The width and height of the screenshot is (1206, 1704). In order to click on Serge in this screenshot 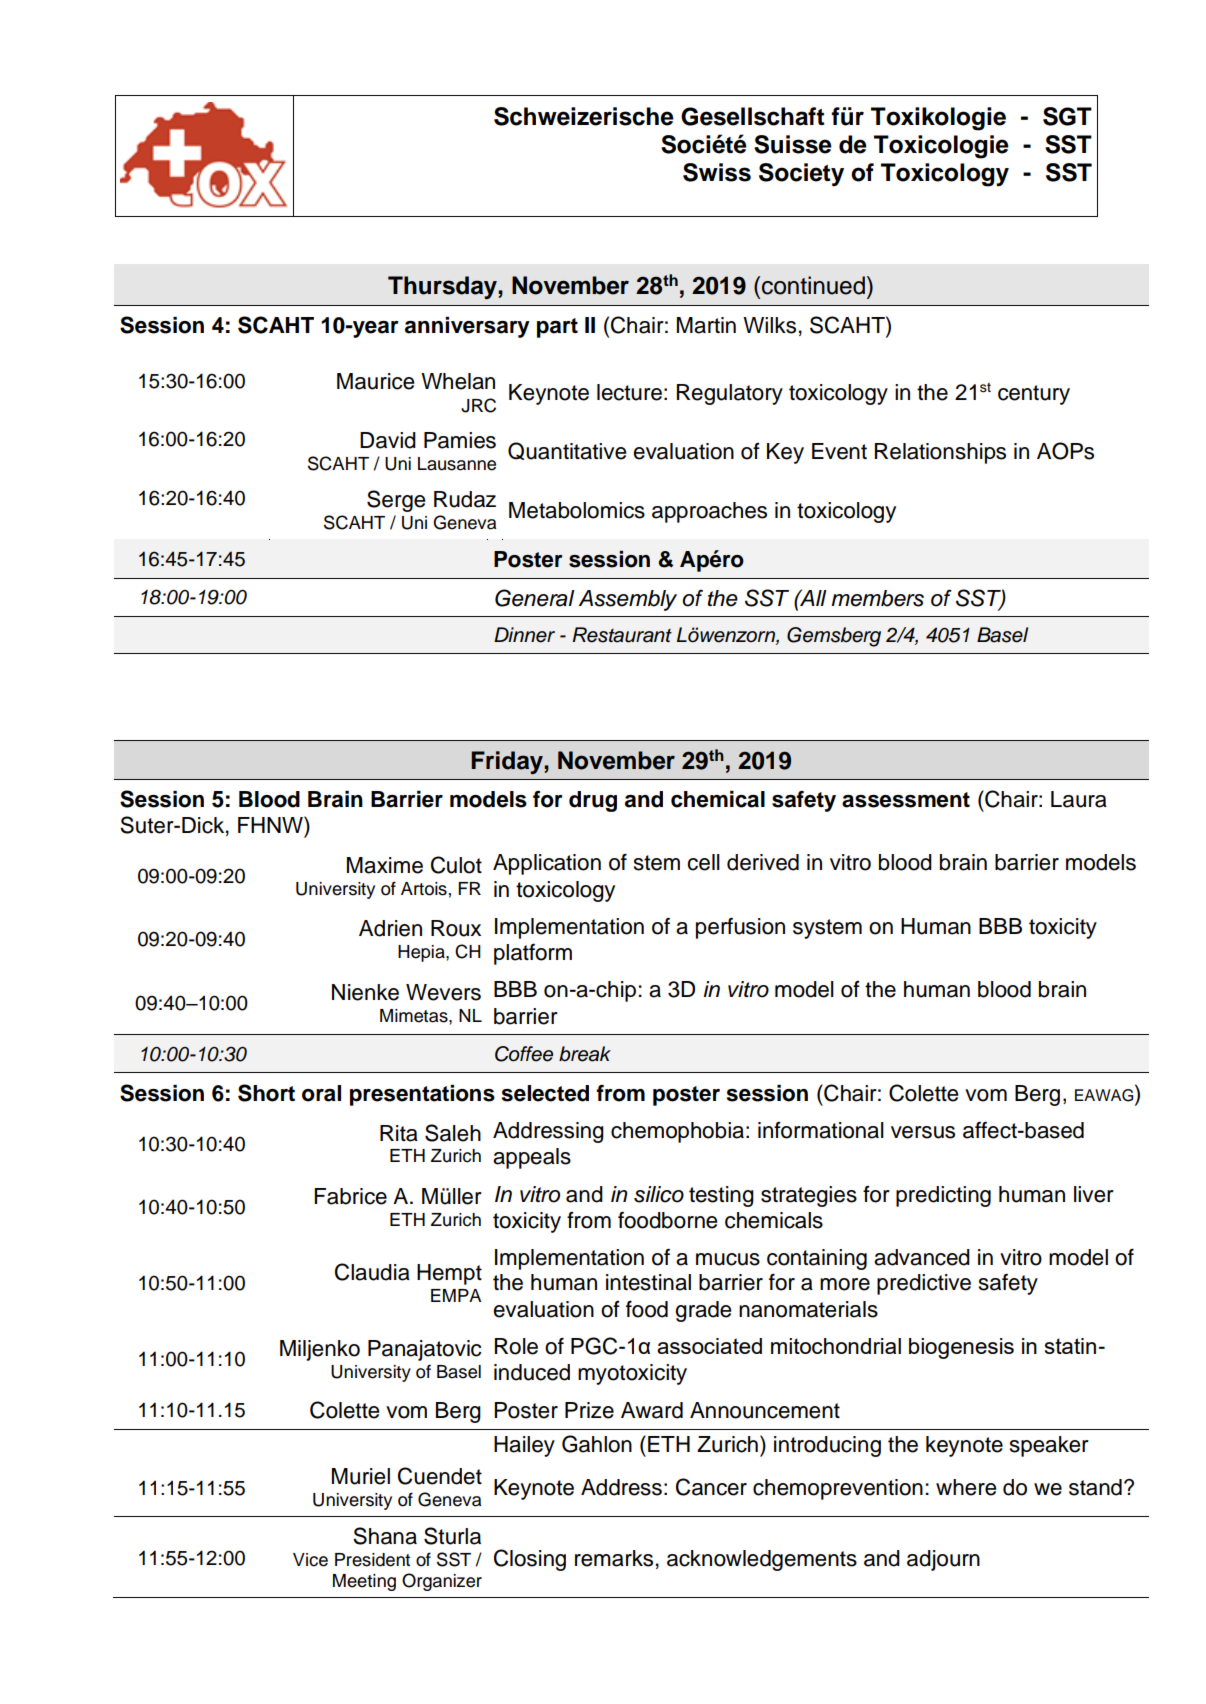, I will do `click(396, 501)`.
